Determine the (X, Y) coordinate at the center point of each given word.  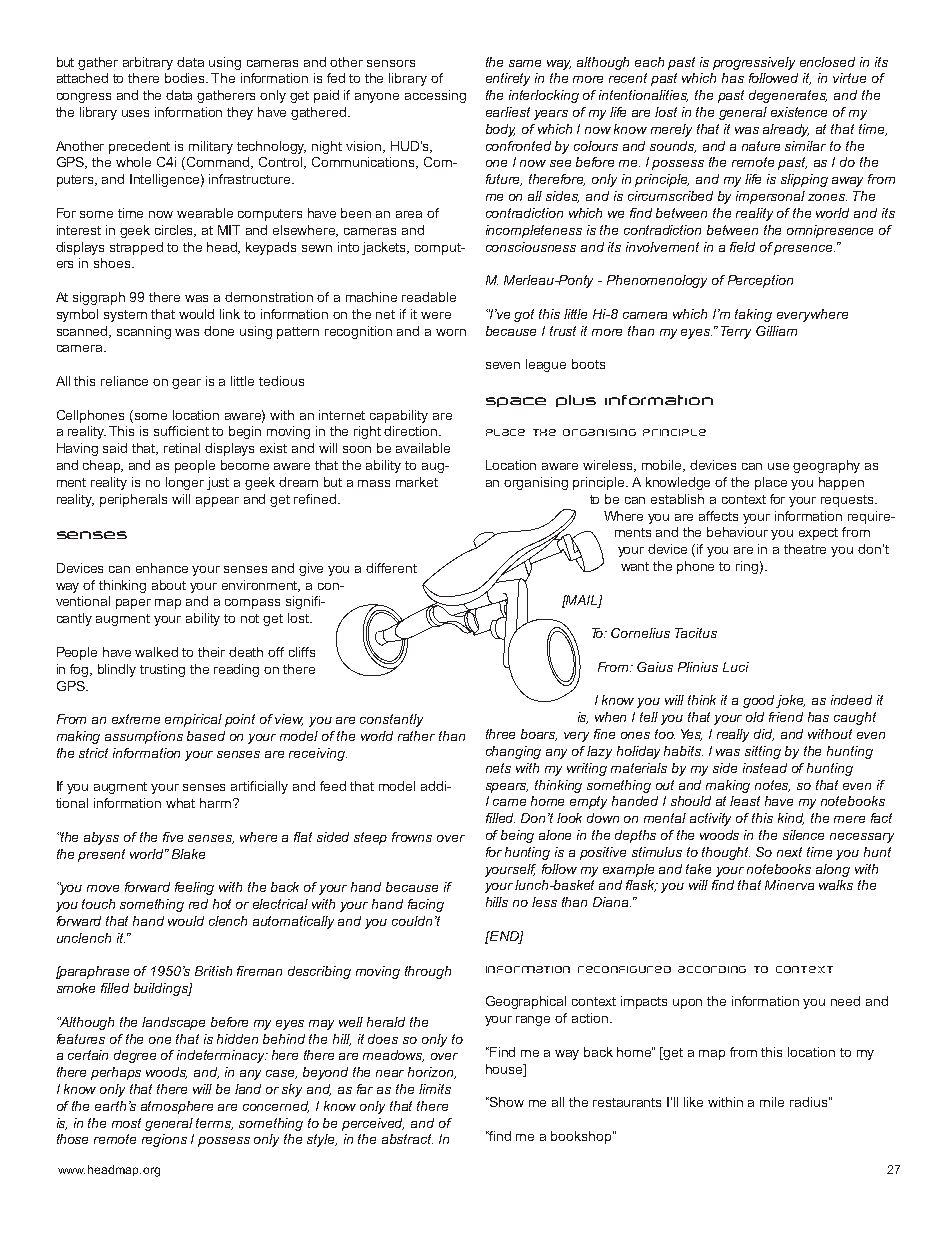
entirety (508, 79)
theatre (805, 549)
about (169, 585)
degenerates (788, 96)
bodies (186, 78)
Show (506, 1102)
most (126, 1123)
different (391, 568)
